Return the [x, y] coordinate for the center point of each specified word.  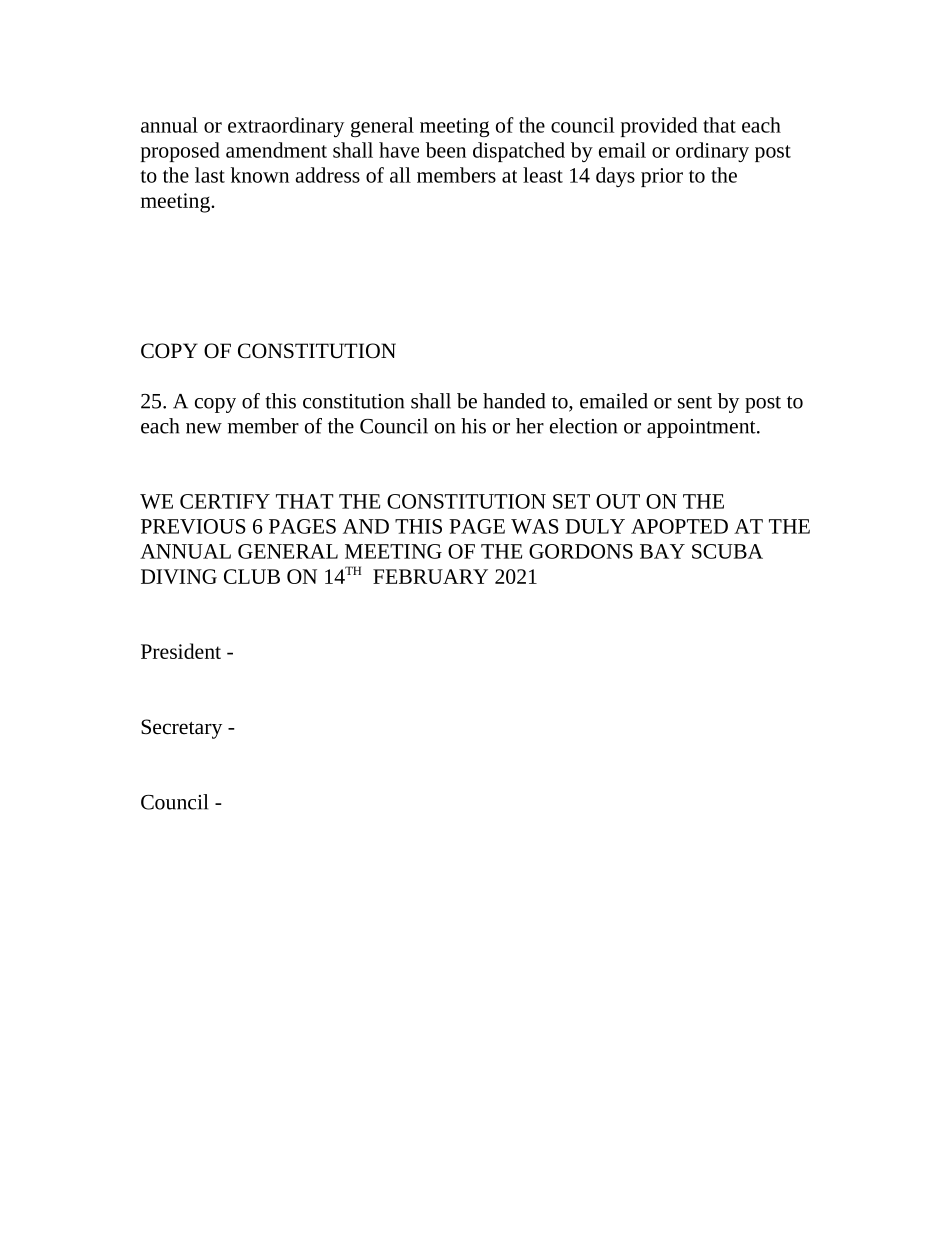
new [204, 428]
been [446, 150]
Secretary [181, 729]
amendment [276, 150]
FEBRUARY [430, 576]
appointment [702, 428]
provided [659, 127]
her [530, 426]
